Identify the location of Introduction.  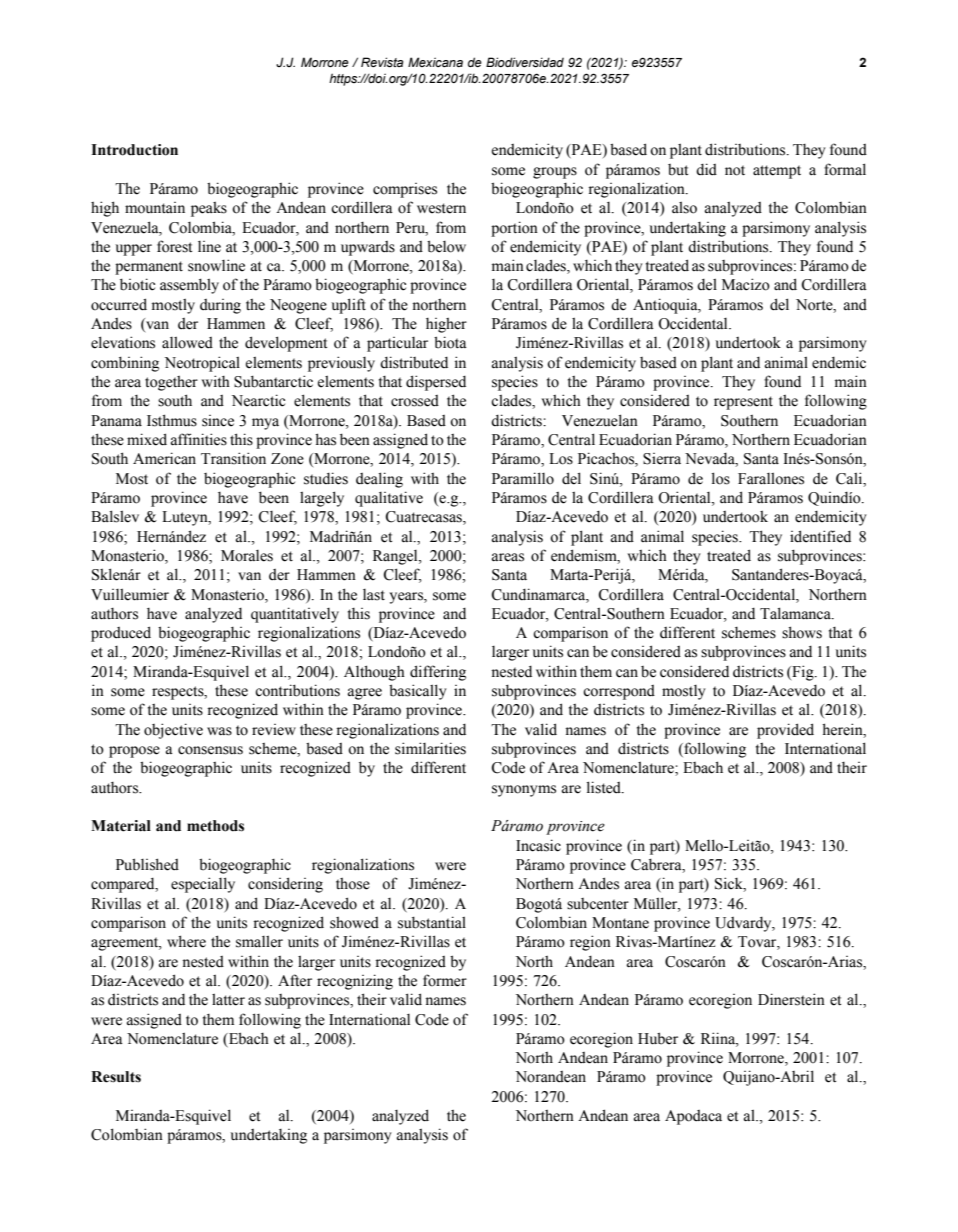
(134, 150).
